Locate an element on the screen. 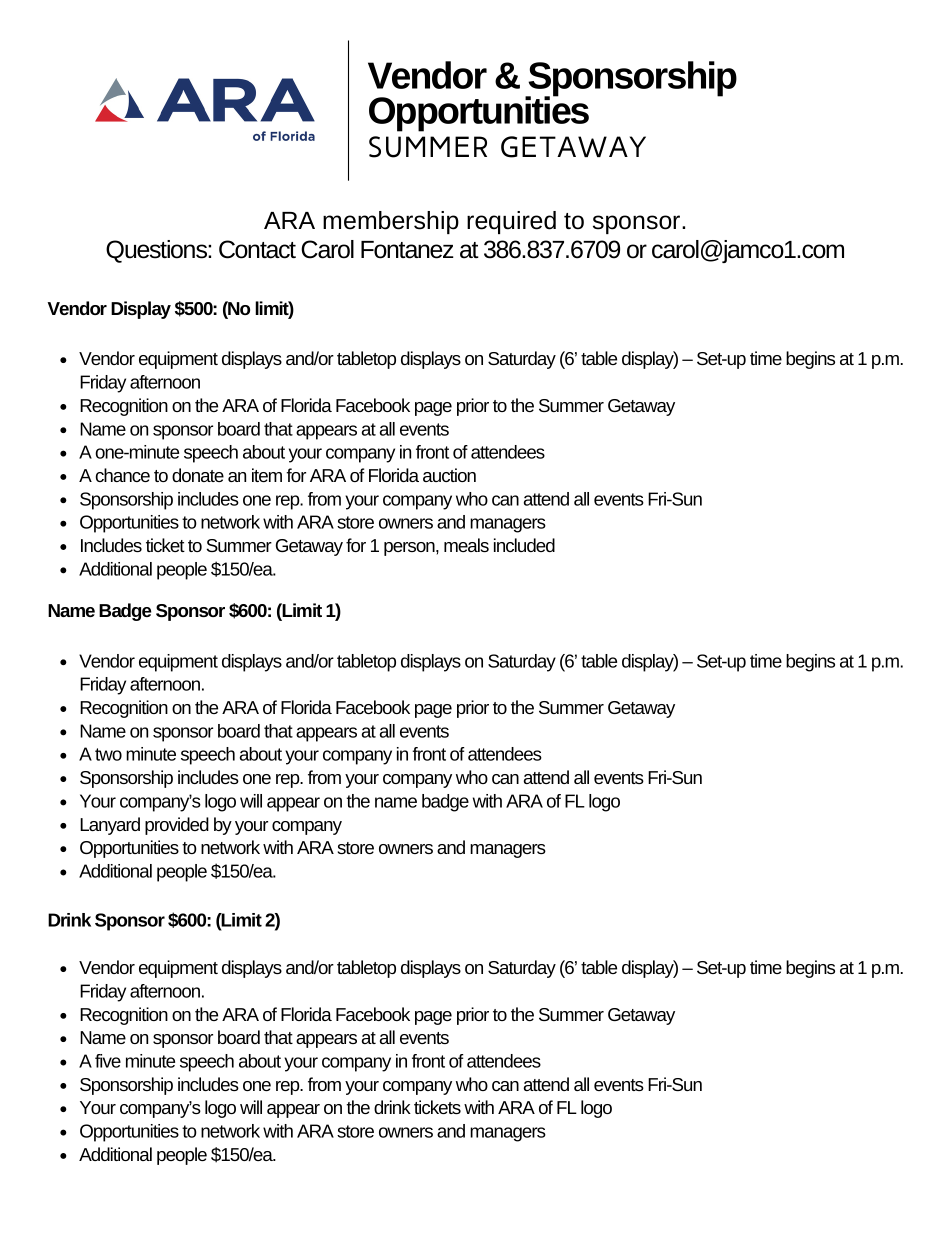 This screenshot has width=952, height=1233. five is located at coordinates (108, 1061).
